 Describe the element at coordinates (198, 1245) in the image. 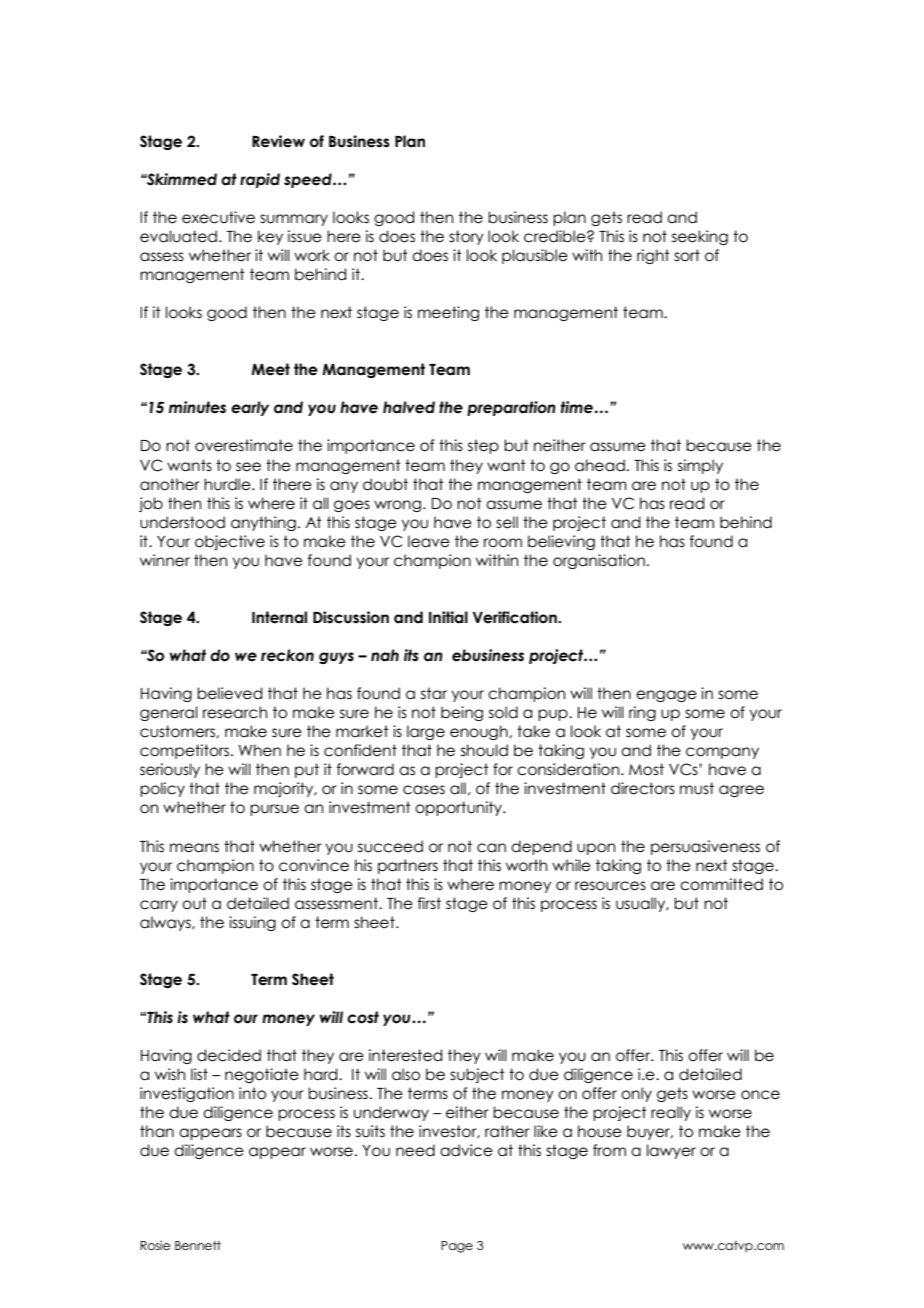

I see `Bennett` at that location.
